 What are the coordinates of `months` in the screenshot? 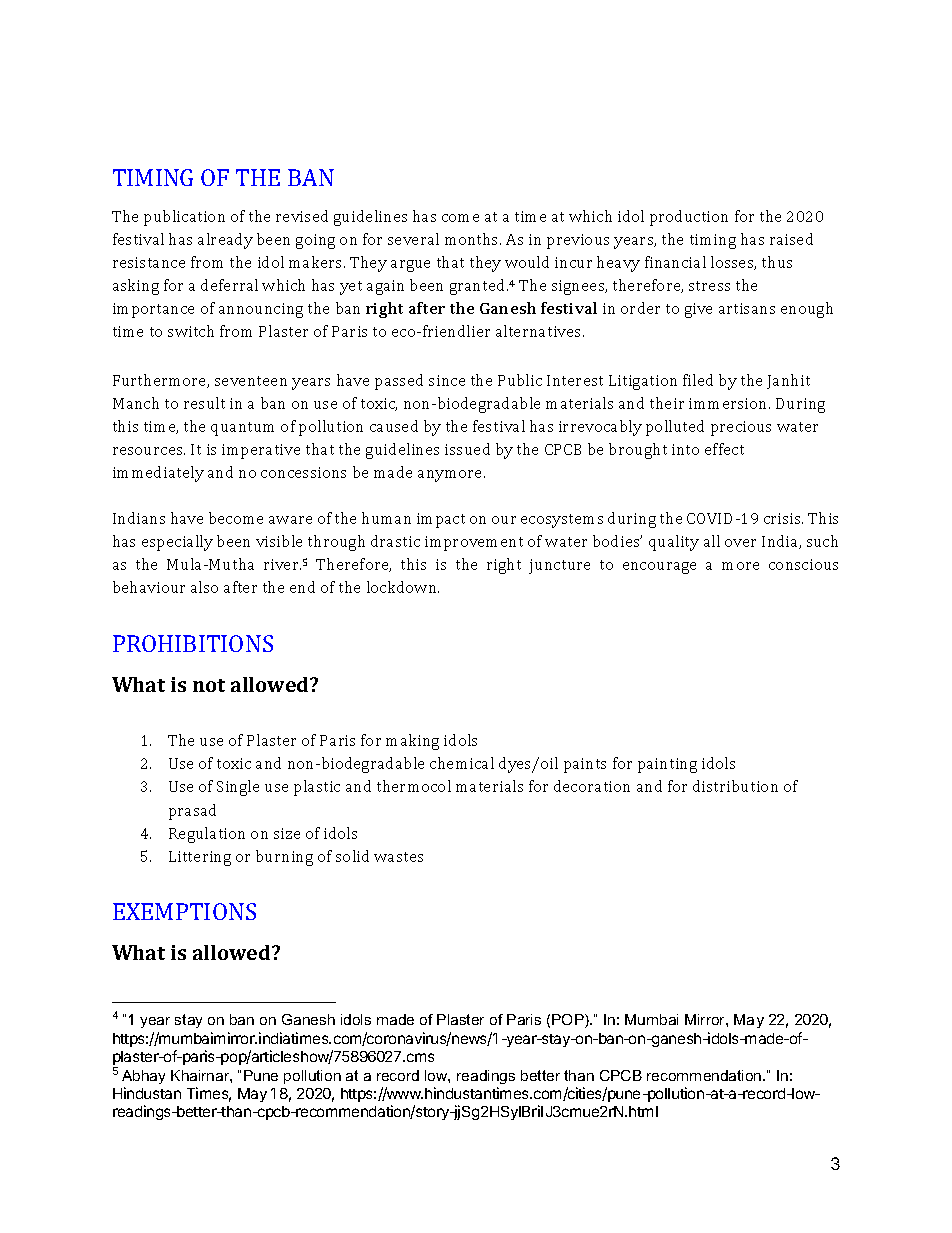 It's located at (473, 239).
